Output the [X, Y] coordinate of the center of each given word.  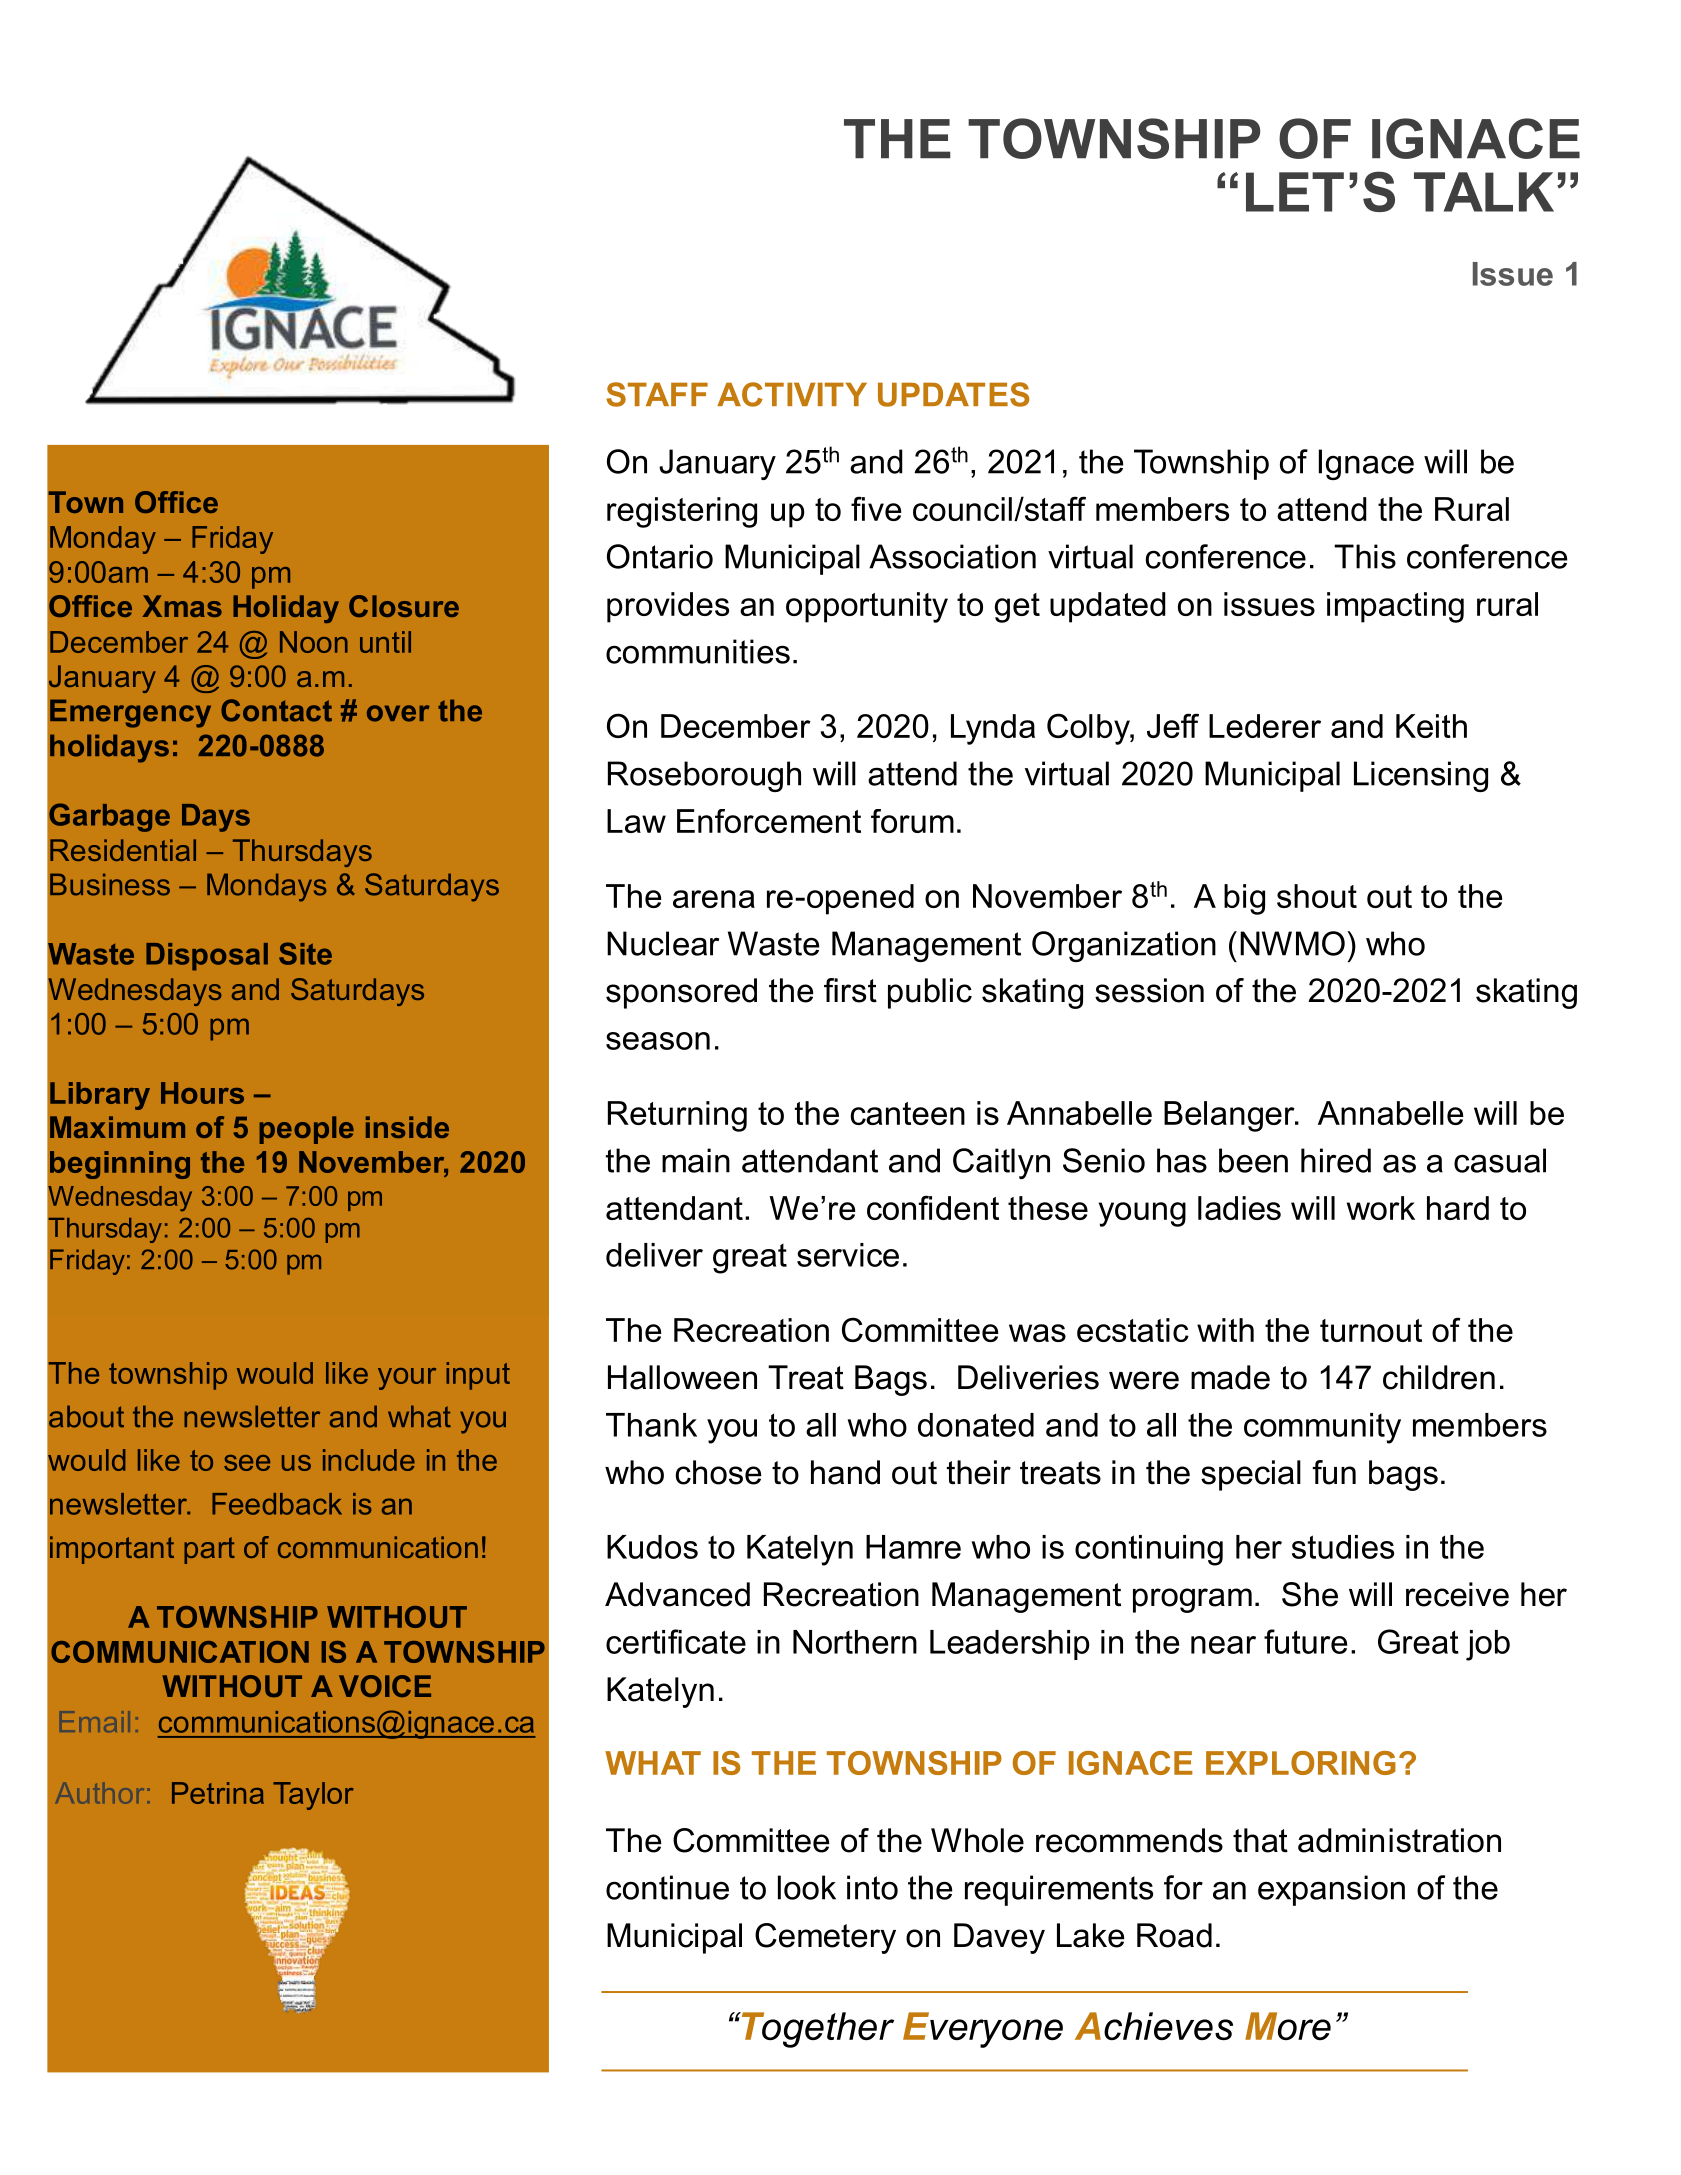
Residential [123, 850]
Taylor [313, 1796]
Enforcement [769, 821]
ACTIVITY [792, 394]
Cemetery [825, 1938]
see [247, 1463]
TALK [1484, 192]
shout [1317, 896]
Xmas [182, 606]
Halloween [682, 1377]
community [1322, 1428]
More [1288, 2026]
